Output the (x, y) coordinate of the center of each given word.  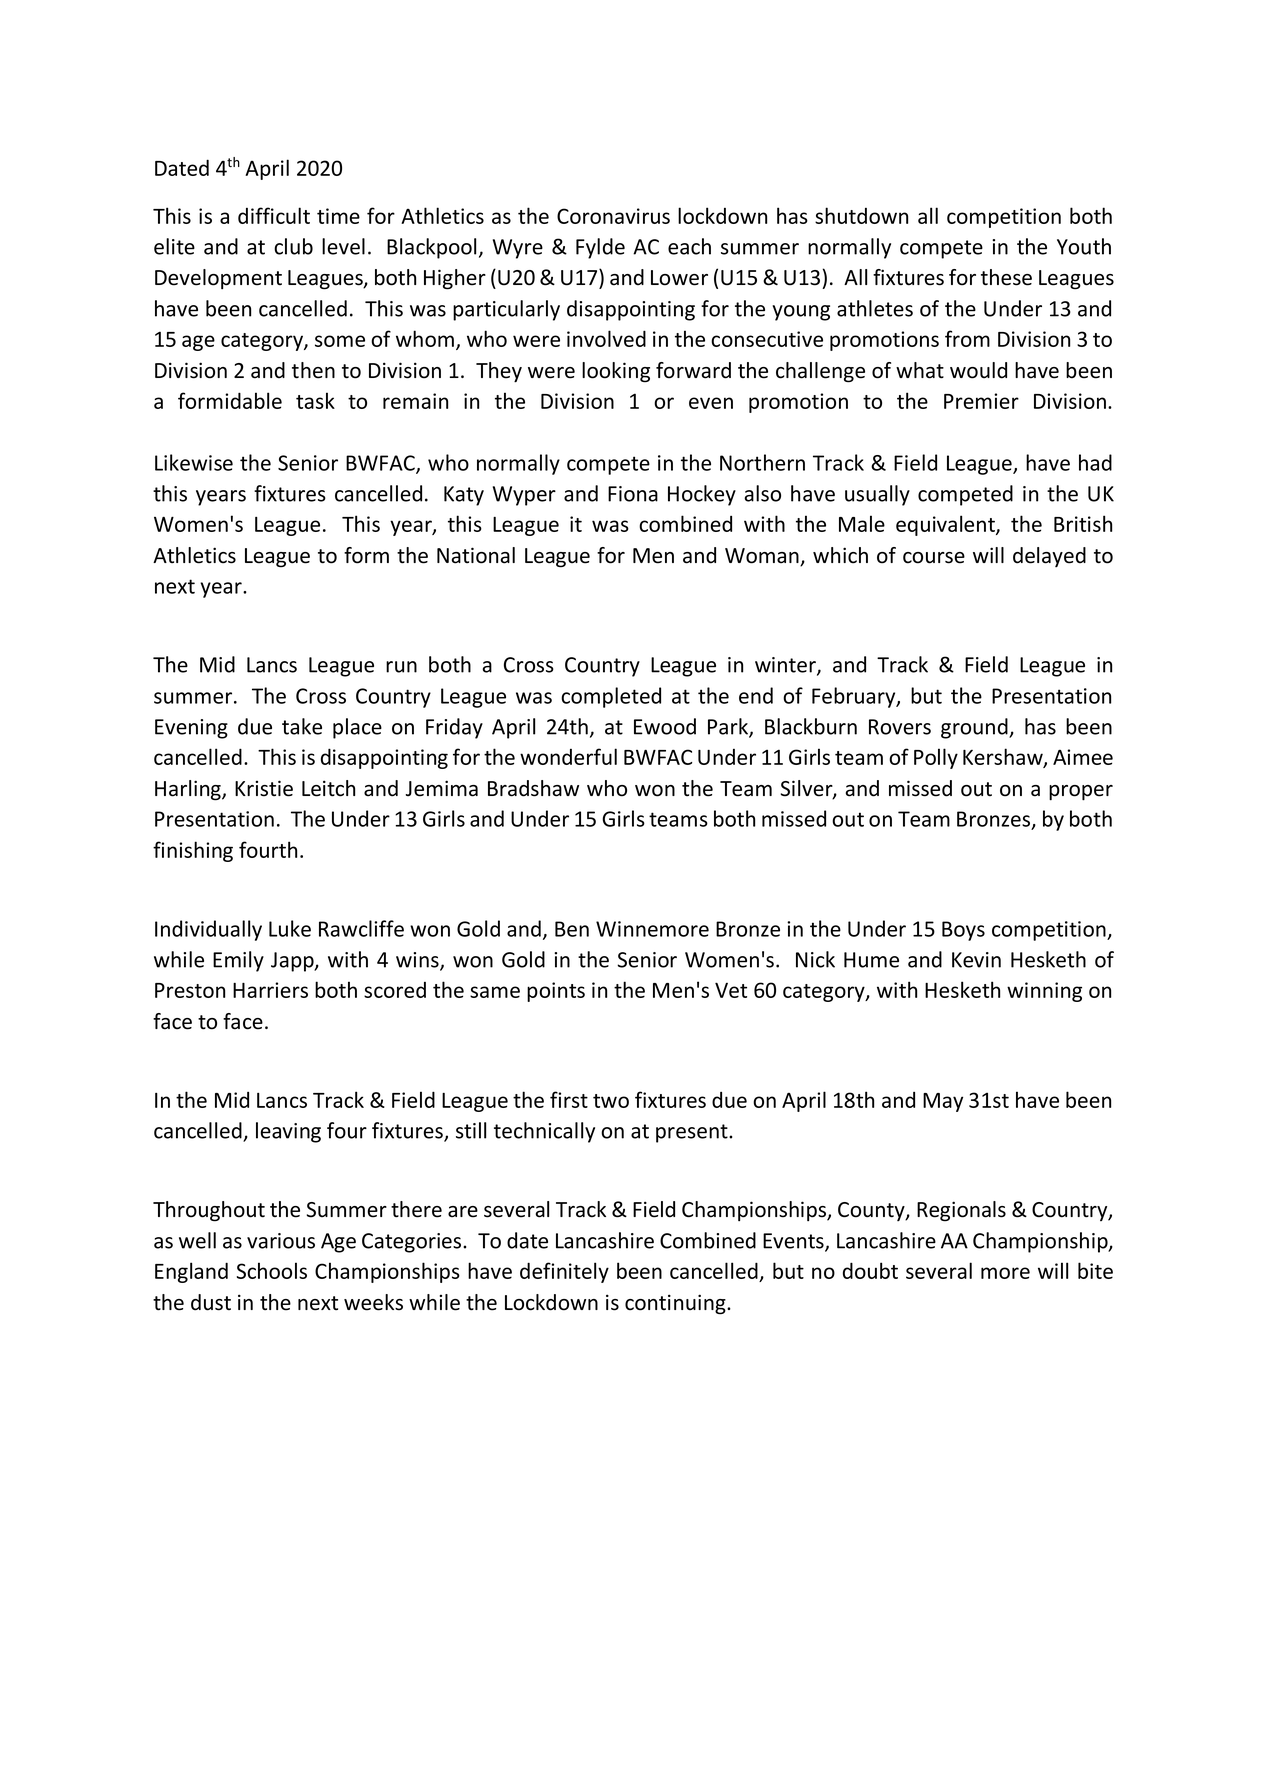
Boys (963, 931)
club (293, 246)
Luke (290, 928)
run (401, 667)
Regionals (961, 1211)
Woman (763, 557)
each (689, 246)
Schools (272, 1270)
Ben (572, 929)
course (934, 558)
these (1006, 277)
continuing (676, 1304)
